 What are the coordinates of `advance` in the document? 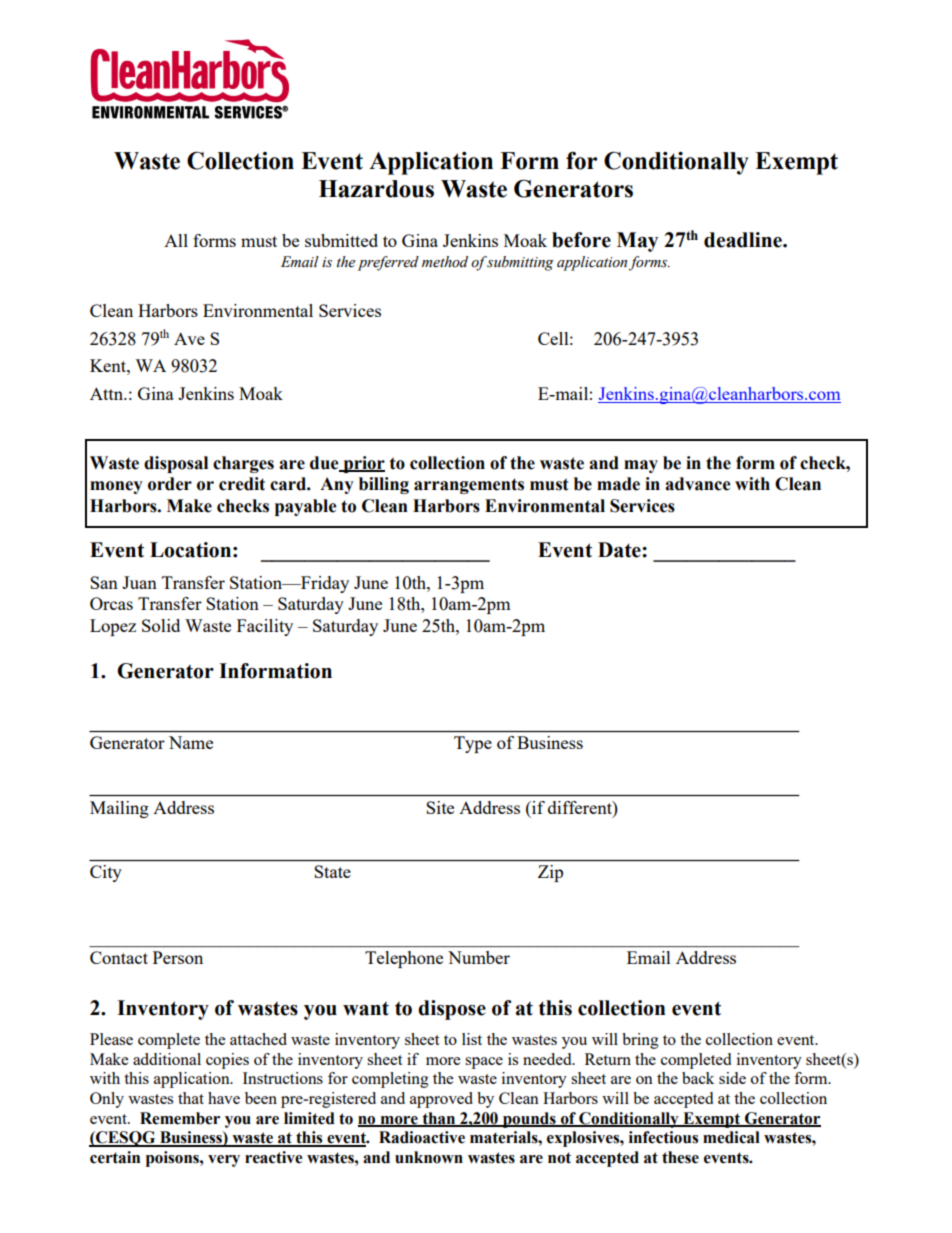 It's located at (698, 484).
